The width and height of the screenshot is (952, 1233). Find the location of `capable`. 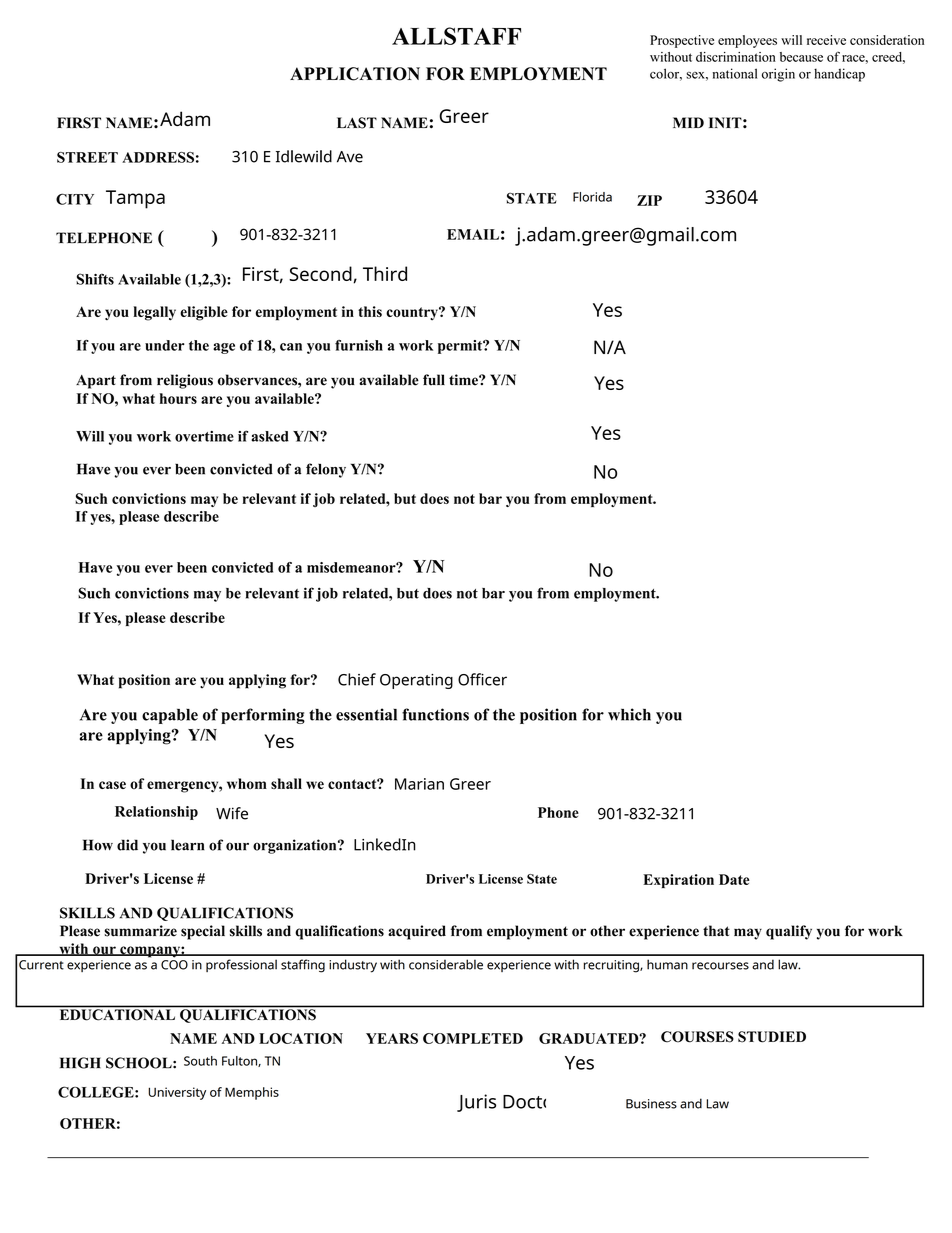

capable is located at coordinates (170, 716).
